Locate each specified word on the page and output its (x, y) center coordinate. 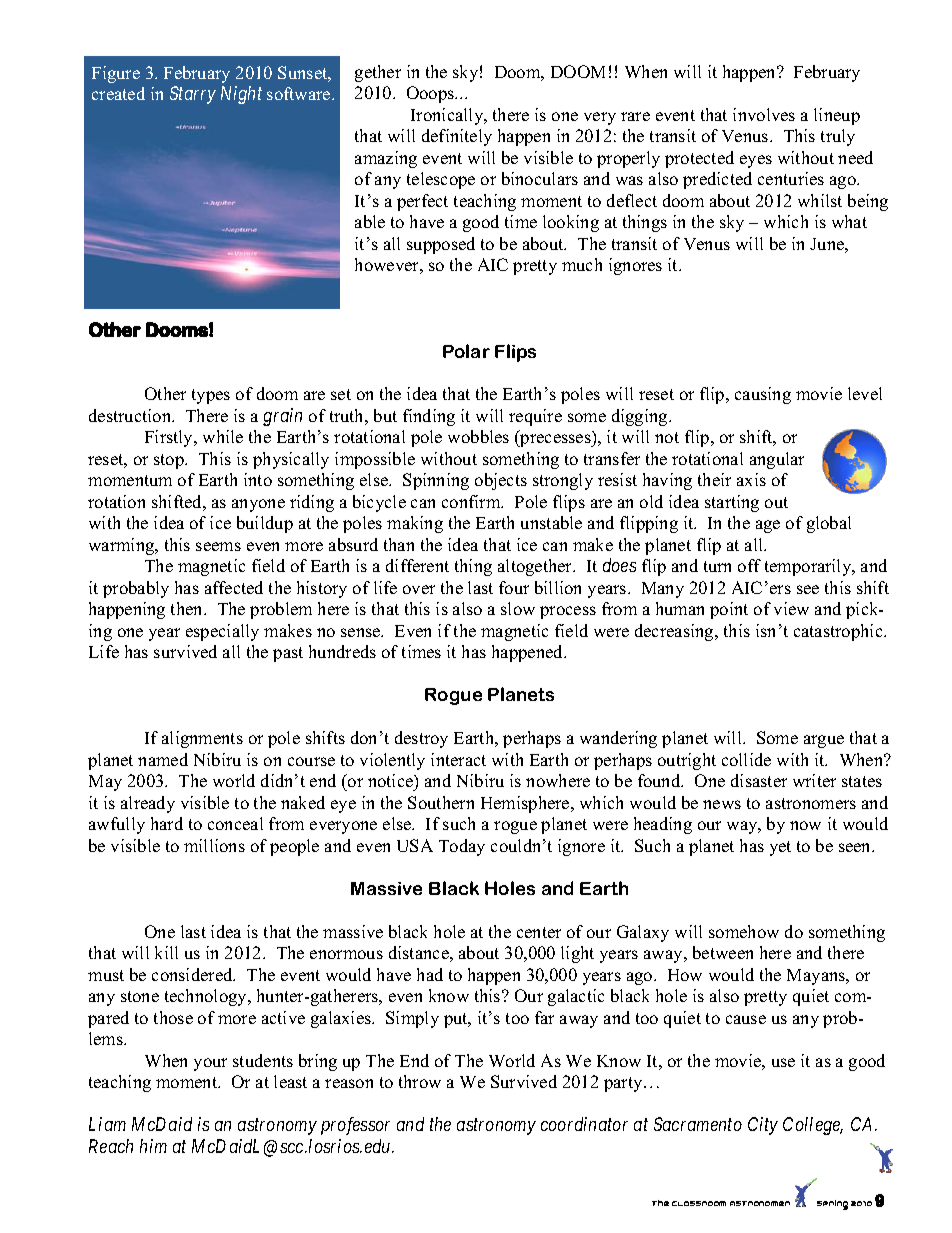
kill (166, 952)
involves (764, 114)
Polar (466, 351)
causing (763, 395)
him (153, 1146)
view (791, 608)
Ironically (448, 116)
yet (780, 848)
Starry (193, 95)
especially (222, 632)
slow (518, 608)
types (211, 396)
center (539, 932)
